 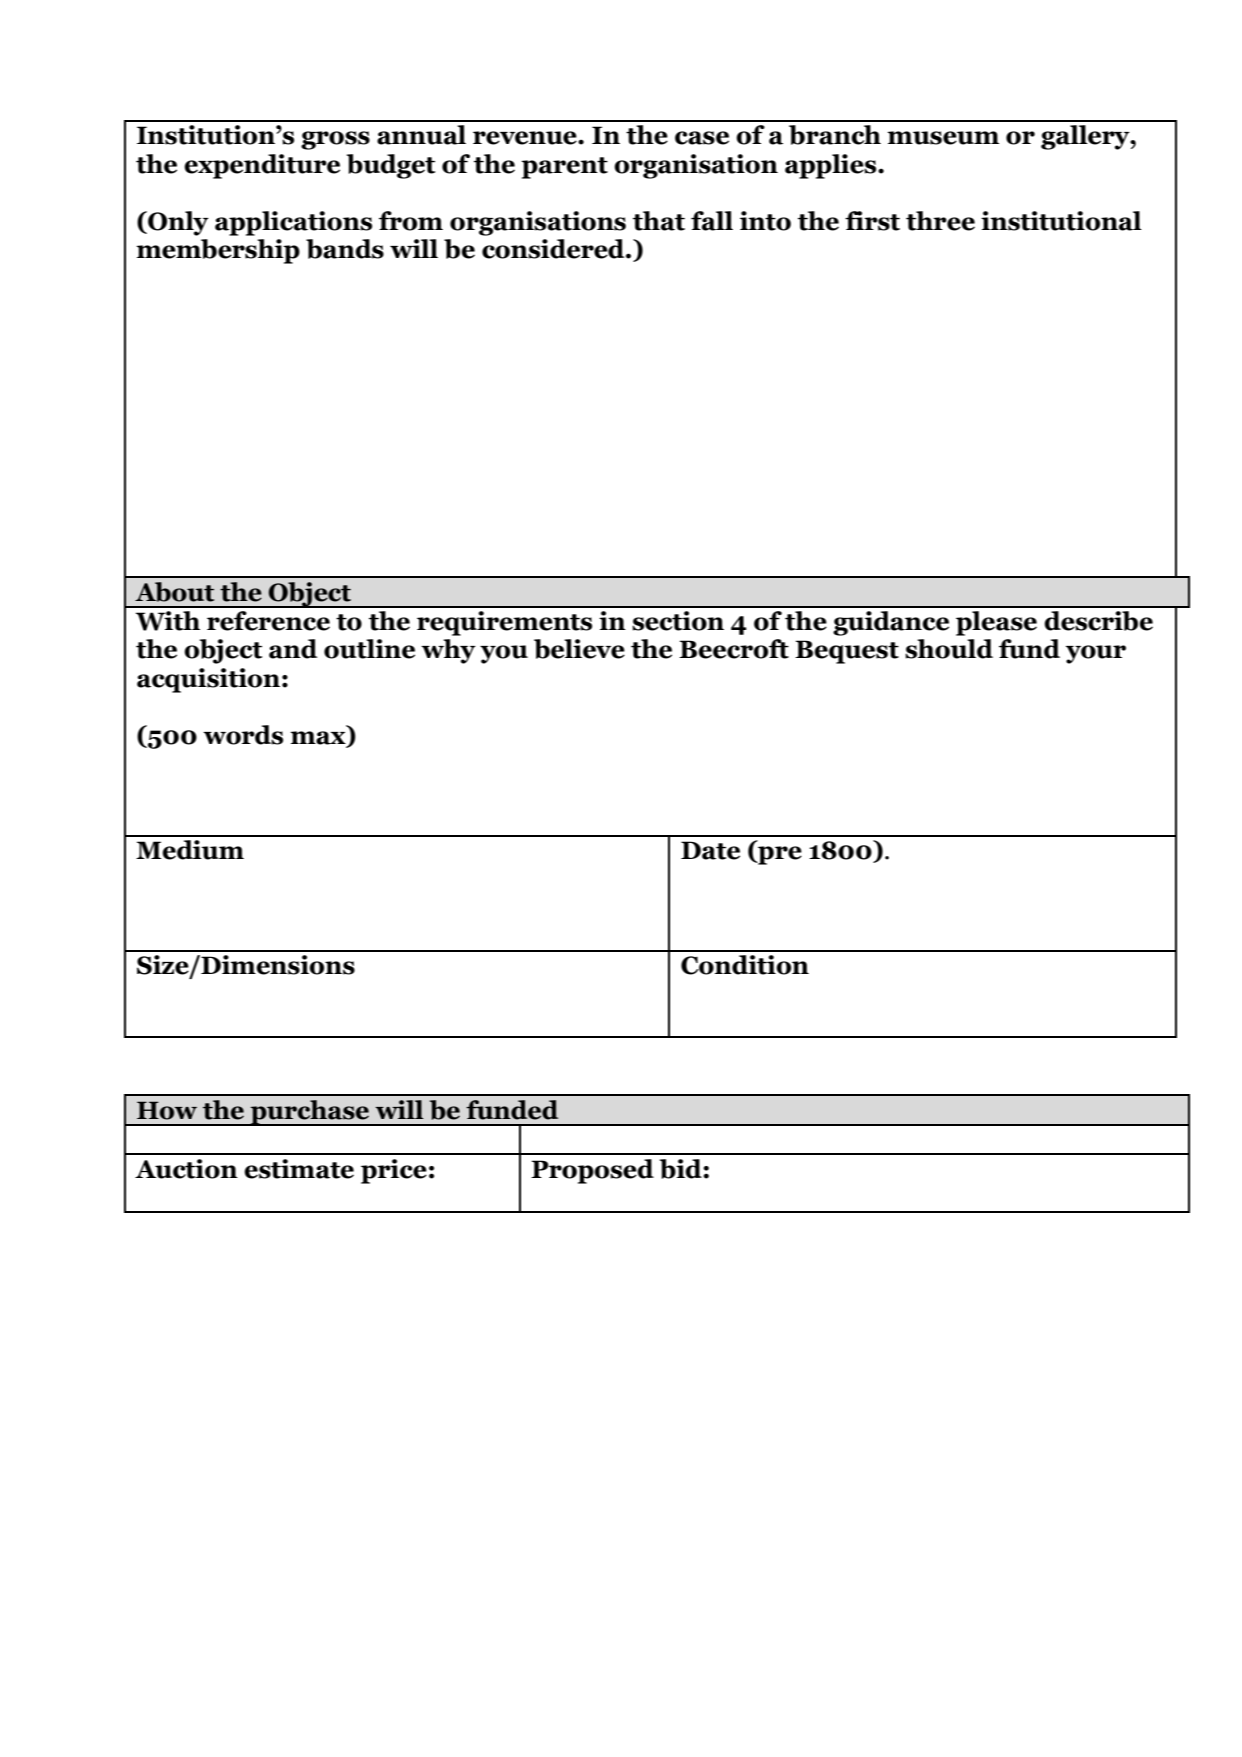 I want to click on should, so click(x=949, y=649).
